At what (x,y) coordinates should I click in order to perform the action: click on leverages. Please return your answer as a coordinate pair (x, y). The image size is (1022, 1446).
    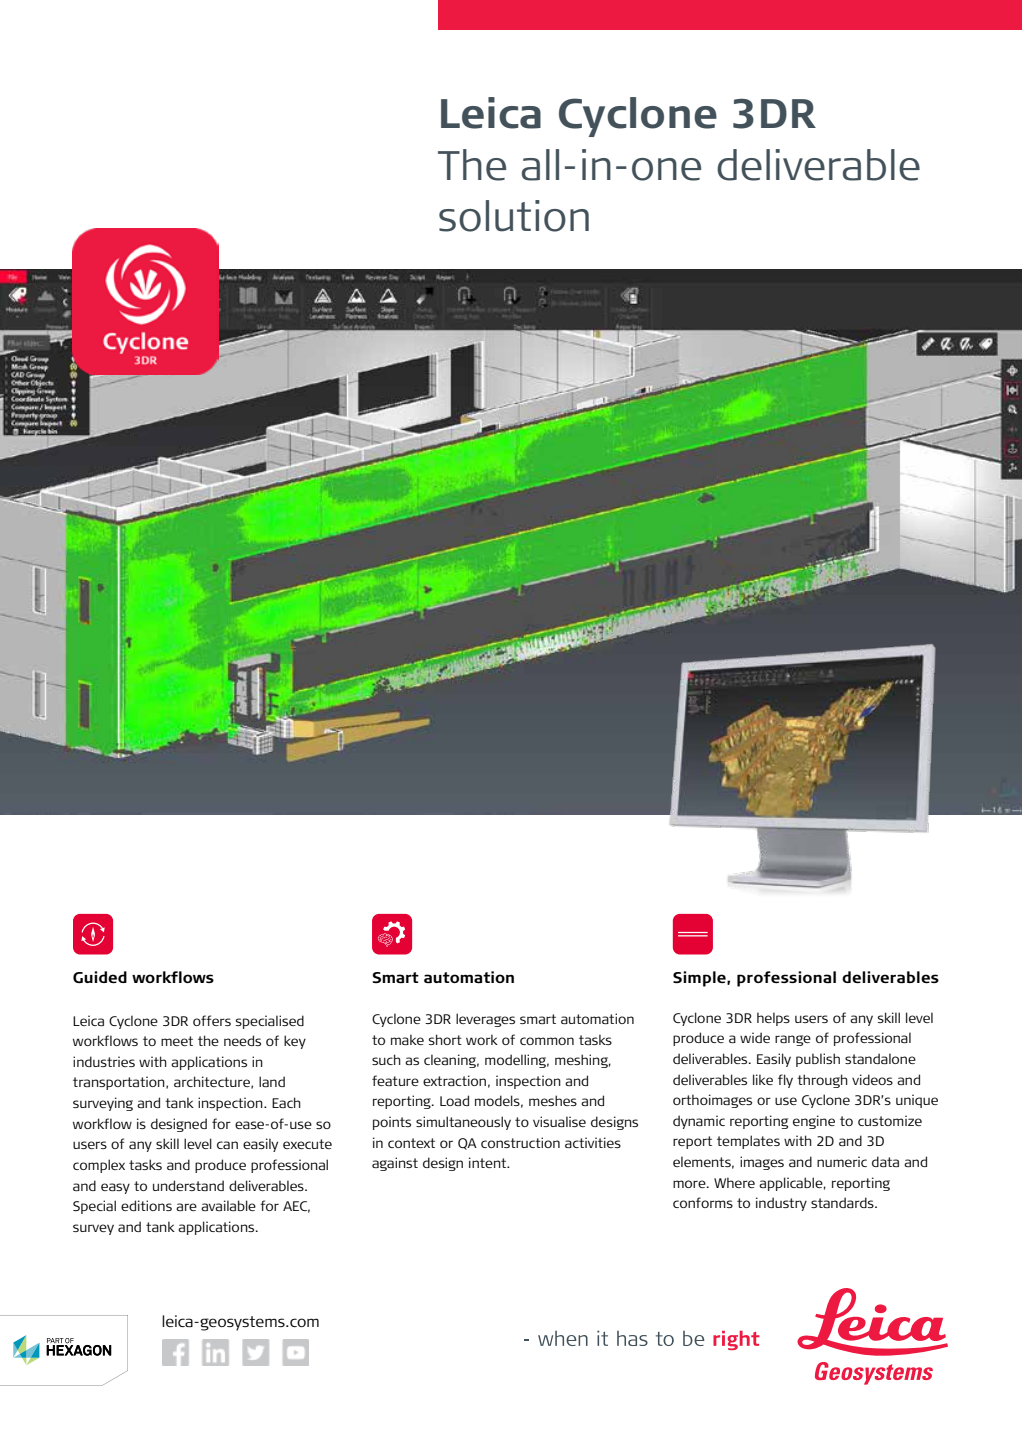
    Looking at the image, I should click on (485, 1020).
